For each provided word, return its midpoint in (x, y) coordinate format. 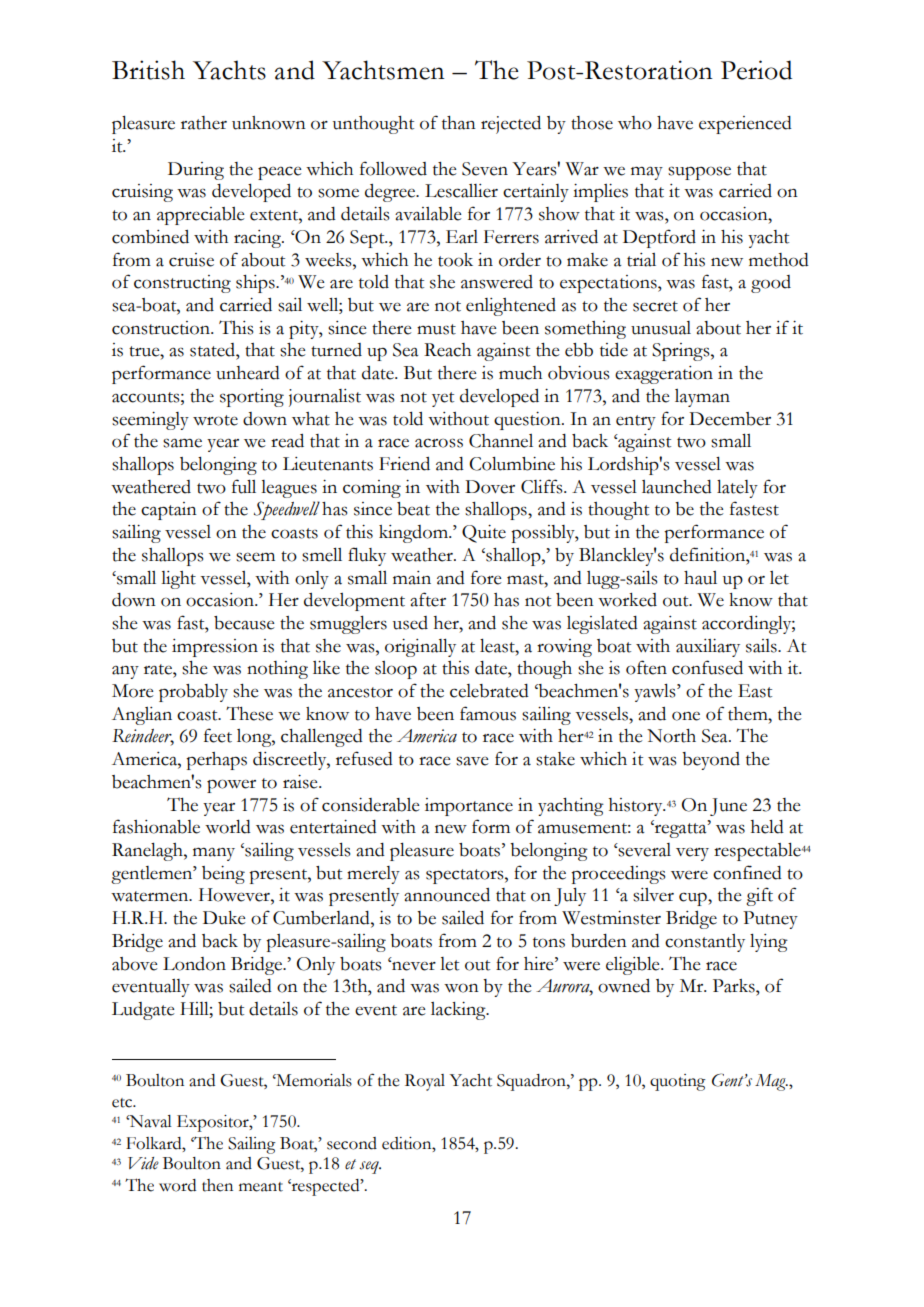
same (182, 443)
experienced (745, 125)
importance (469, 807)
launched (677, 487)
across (439, 443)
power (231, 786)
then (217, 1185)
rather (204, 123)
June (728, 807)
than (459, 123)
